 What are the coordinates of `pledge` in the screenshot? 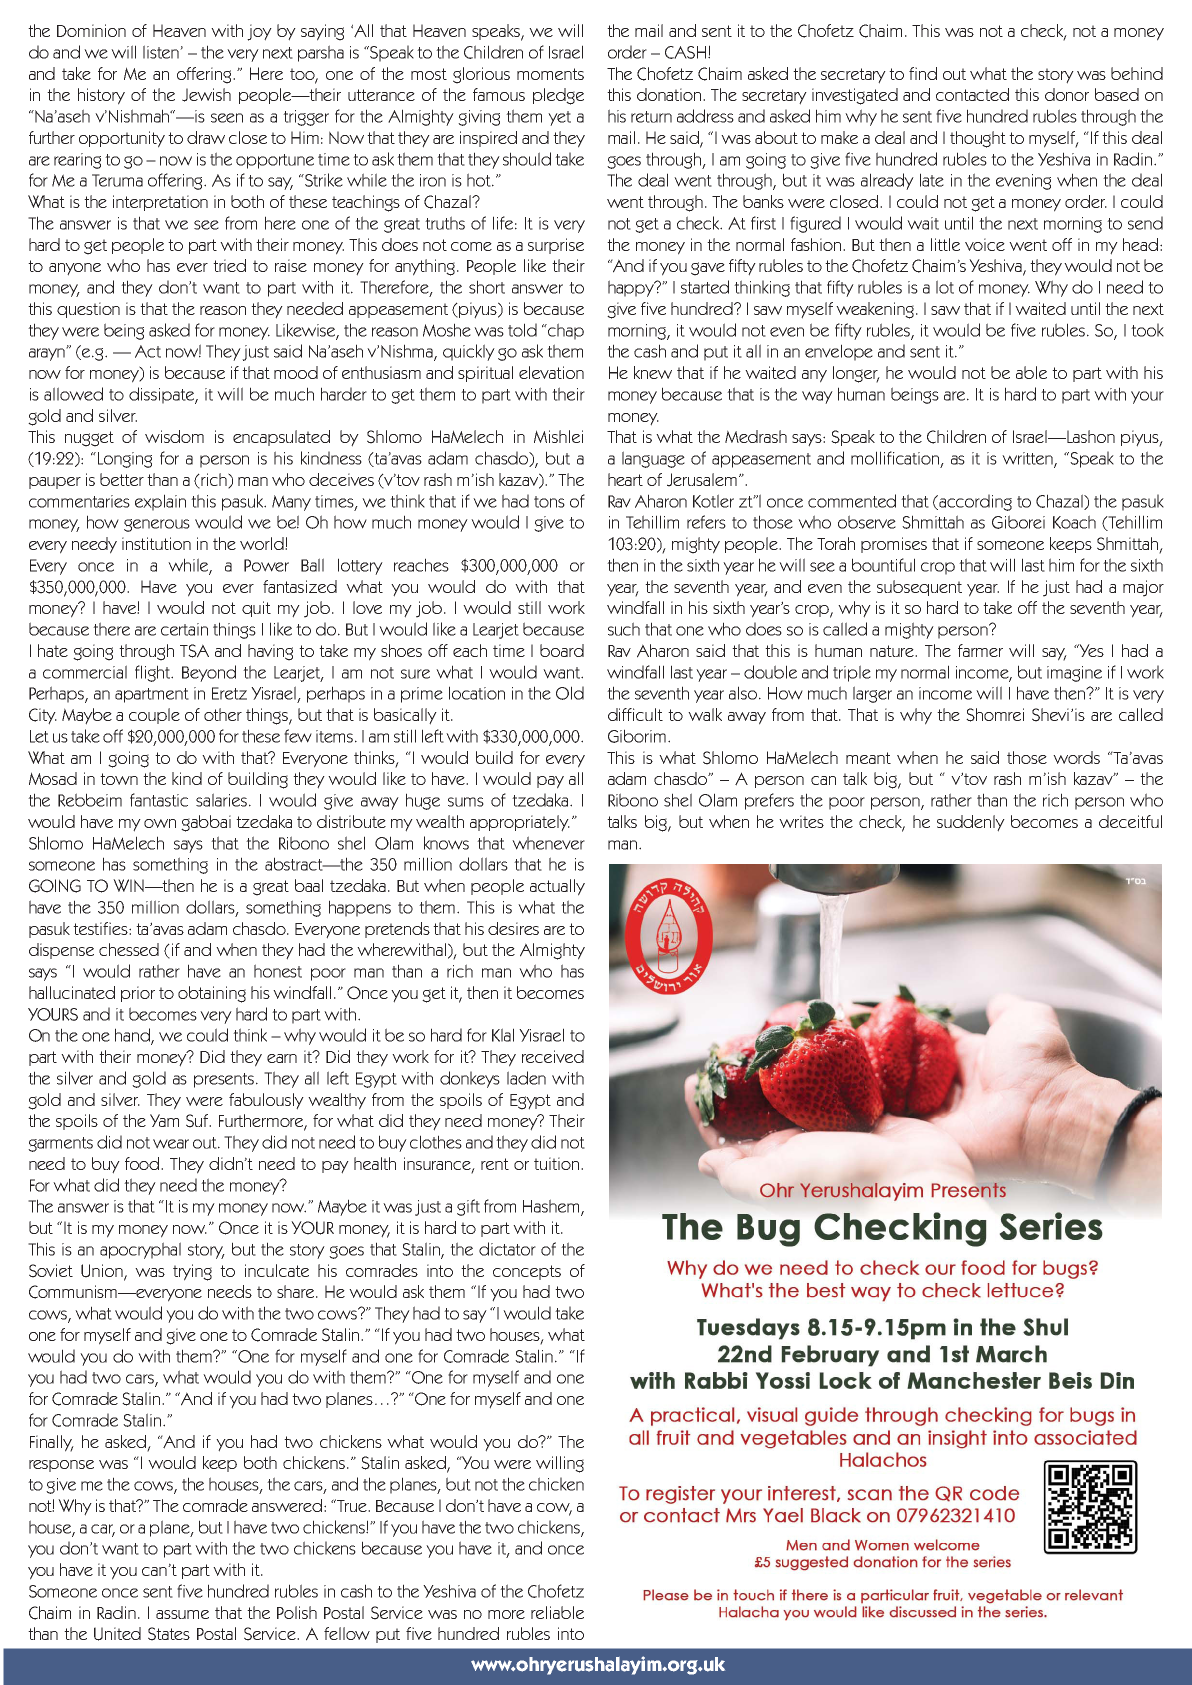 It's located at (558, 96).
